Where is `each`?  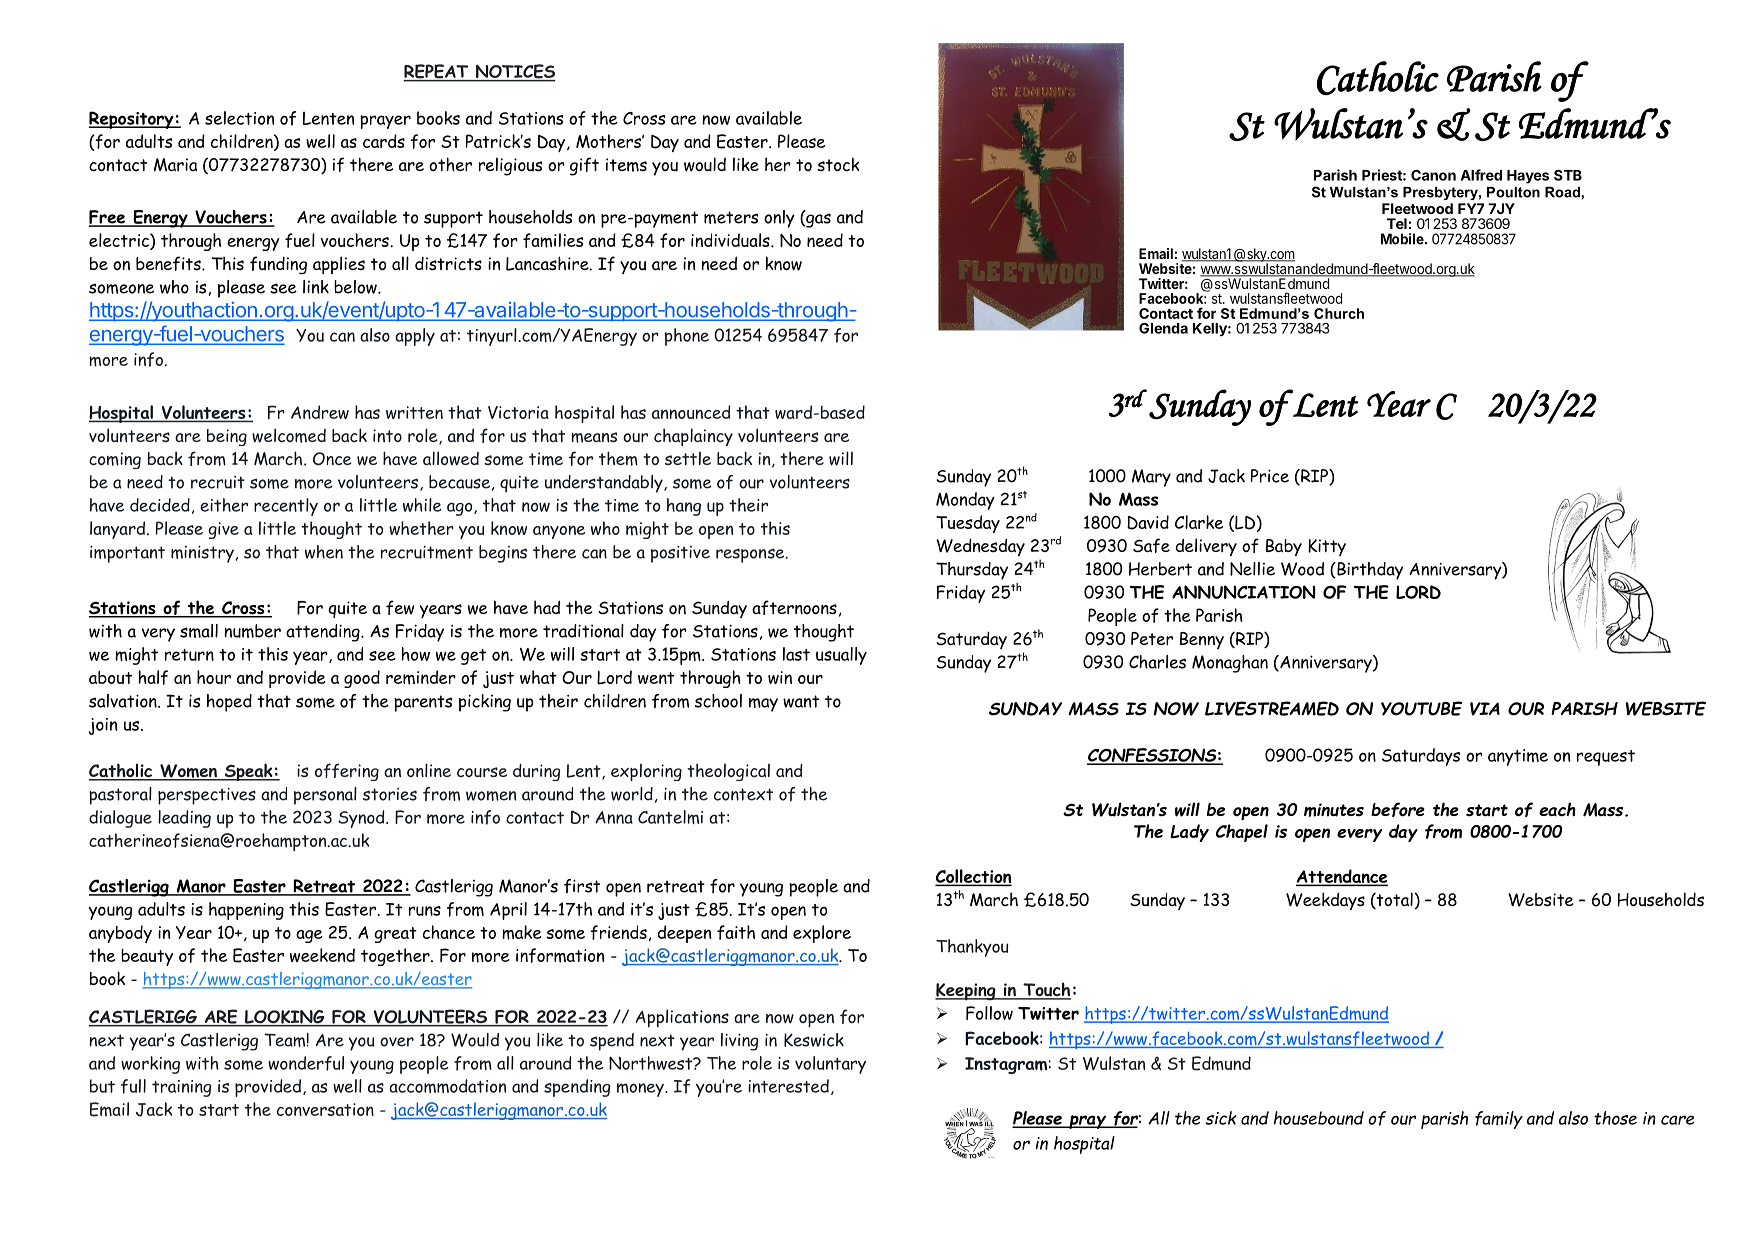 each is located at coordinates (1557, 809).
